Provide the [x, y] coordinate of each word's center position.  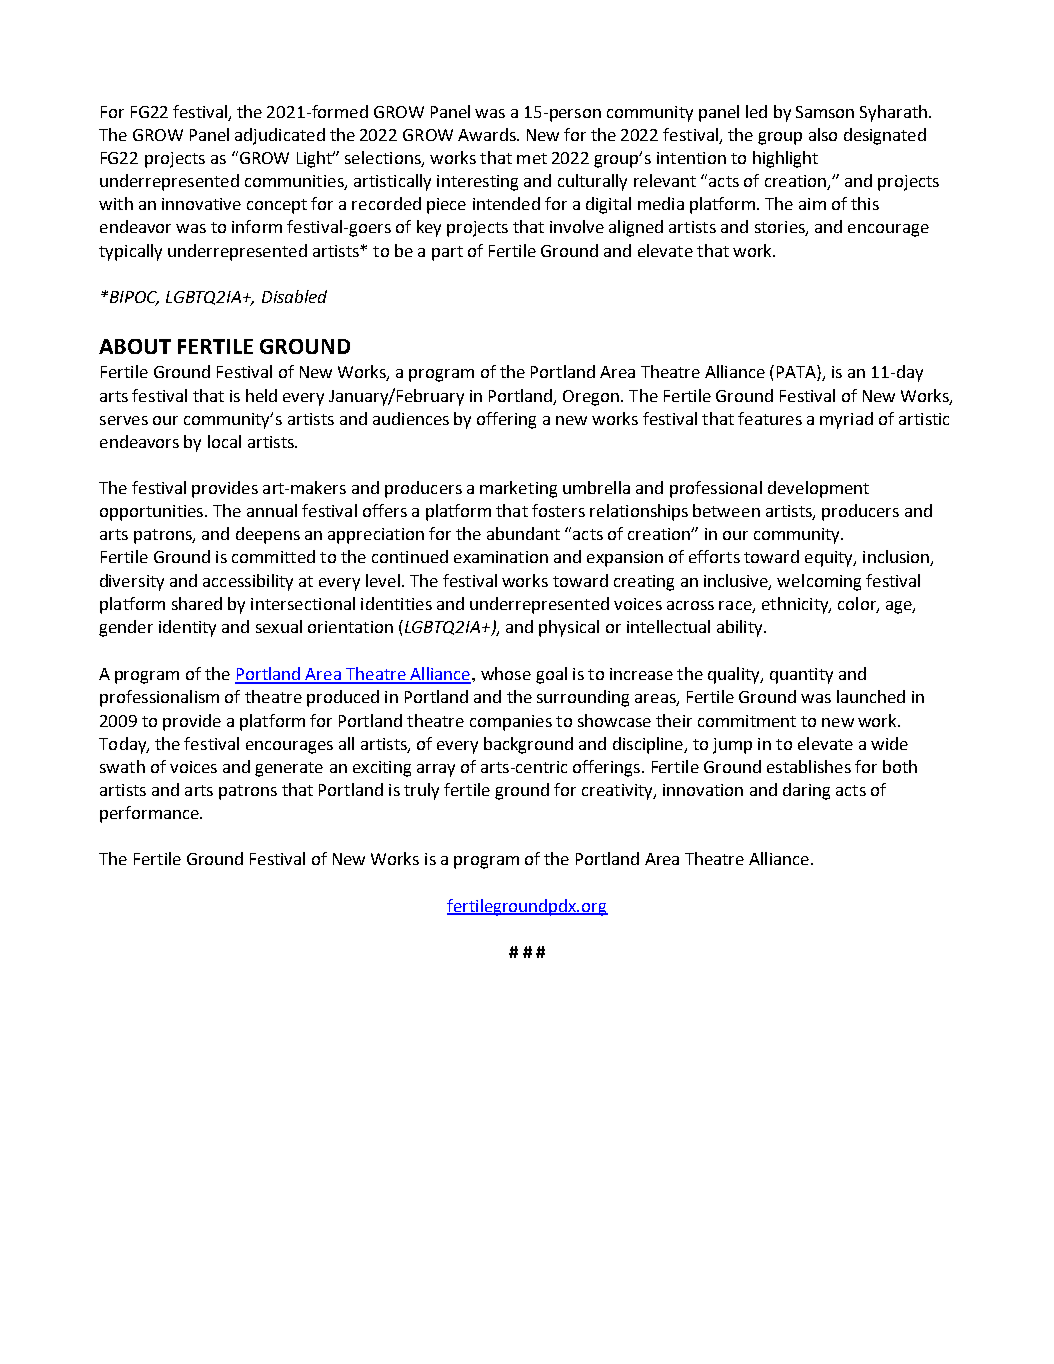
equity [830, 559]
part [447, 253]
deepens [268, 535]
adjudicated [280, 136]
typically [130, 252]
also [823, 134]
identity [187, 628]
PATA [797, 373]
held [261, 395]
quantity [801, 676]
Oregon [592, 398]
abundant [523, 533]
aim [812, 204]
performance [150, 814]
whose [506, 673]
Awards [488, 134]
